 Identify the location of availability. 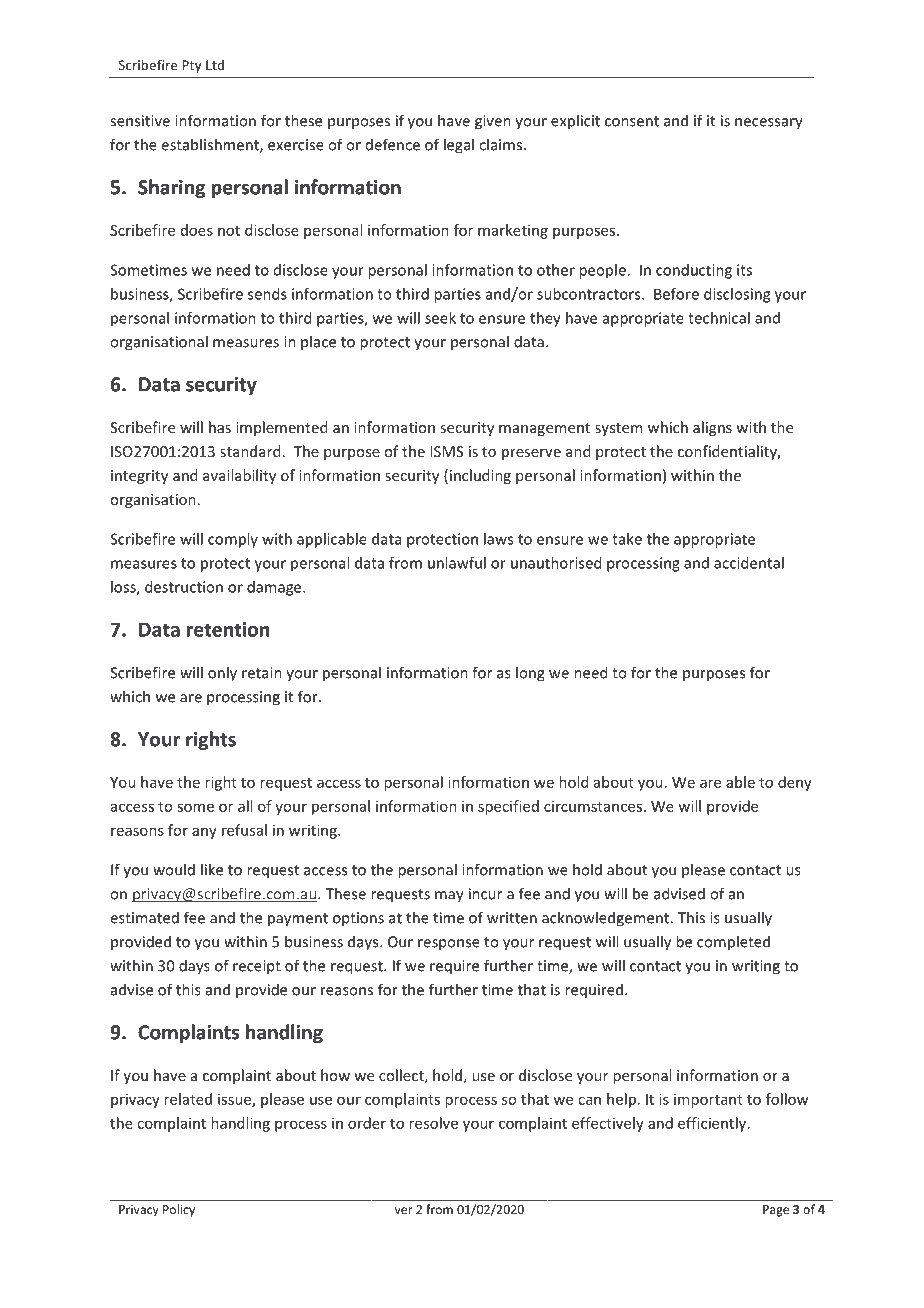
(239, 476).
